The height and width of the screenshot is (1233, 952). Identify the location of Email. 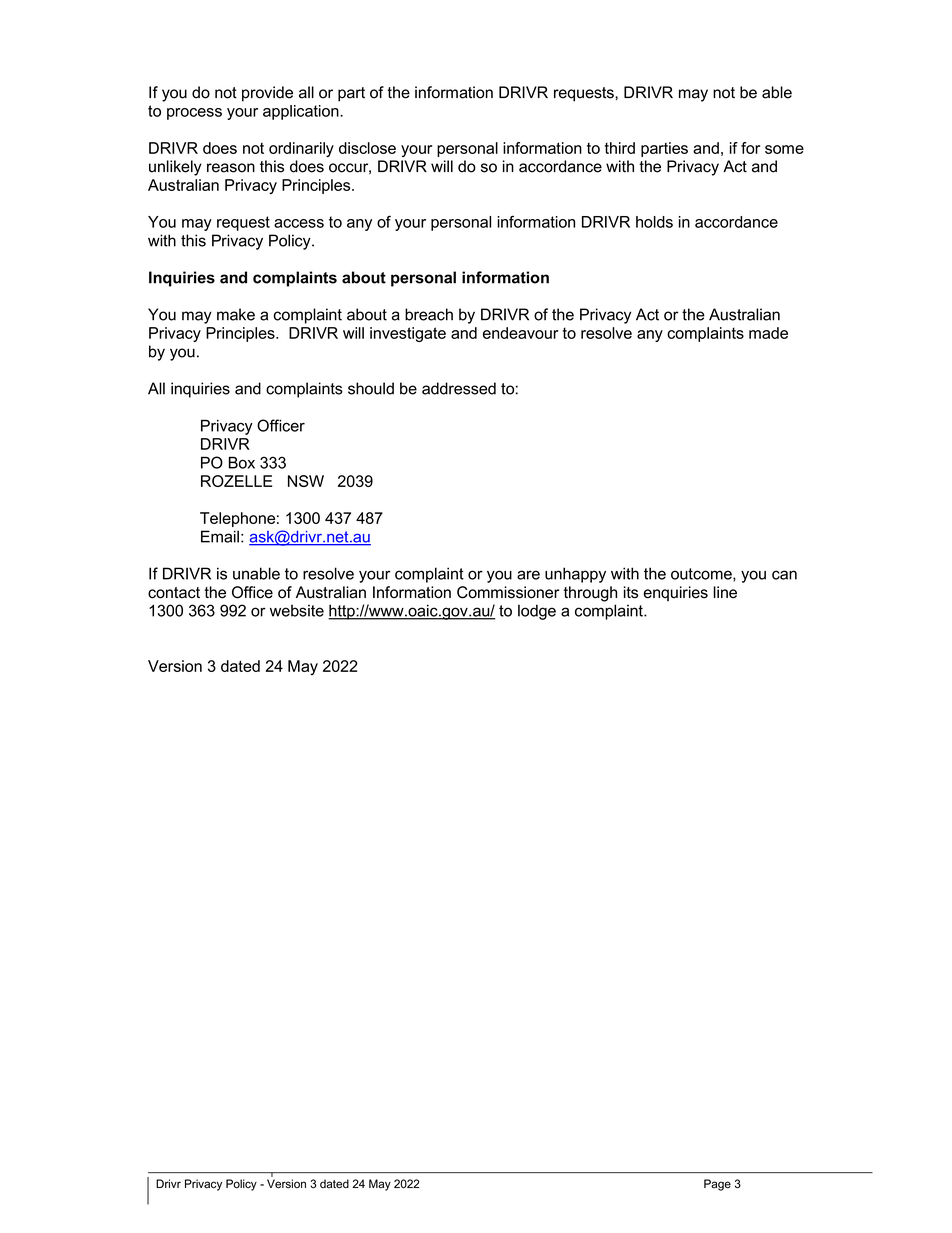
(220, 536).
